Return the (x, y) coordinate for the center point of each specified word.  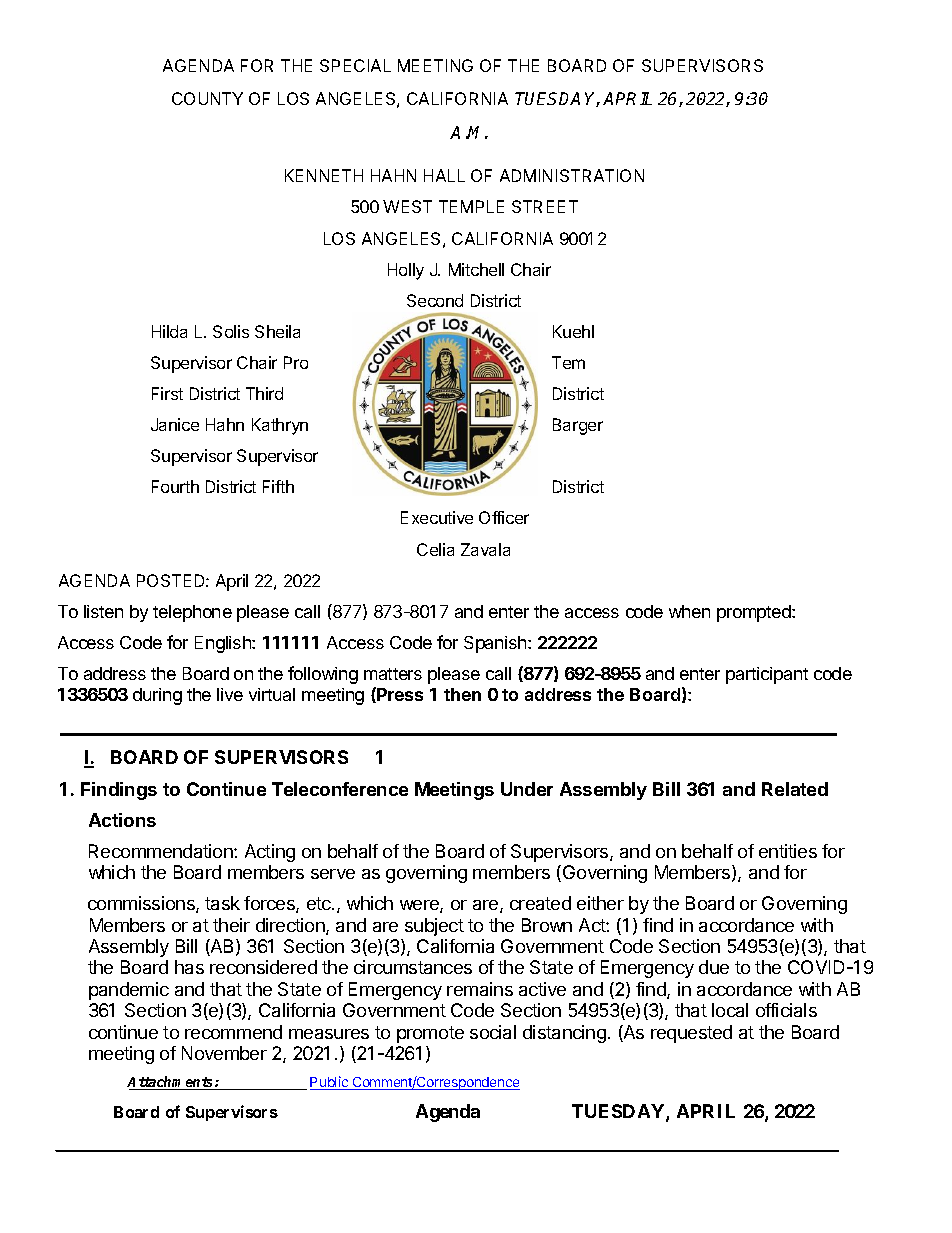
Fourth (175, 486)
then (462, 694)
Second (435, 300)
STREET (545, 206)
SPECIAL (355, 65)
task (222, 903)
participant (767, 675)
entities (788, 851)
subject (434, 927)
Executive (437, 517)
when (689, 611)
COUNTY (207, 98)
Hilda (169, 331)
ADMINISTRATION (572, 175)
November (224, 1053)
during (157, 696)
